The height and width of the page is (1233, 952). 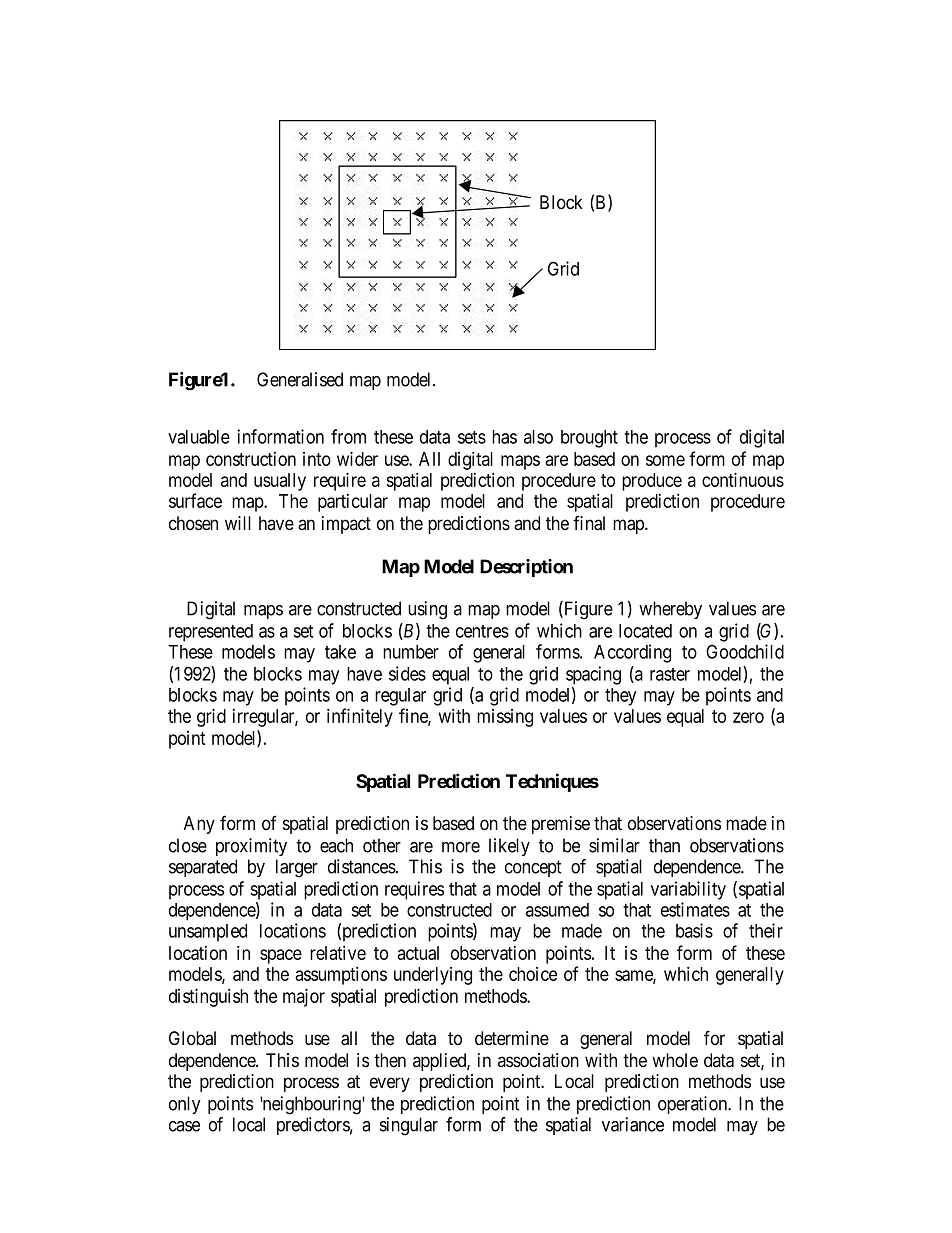 I want to click on operation, so click(x=694, y=1105).
